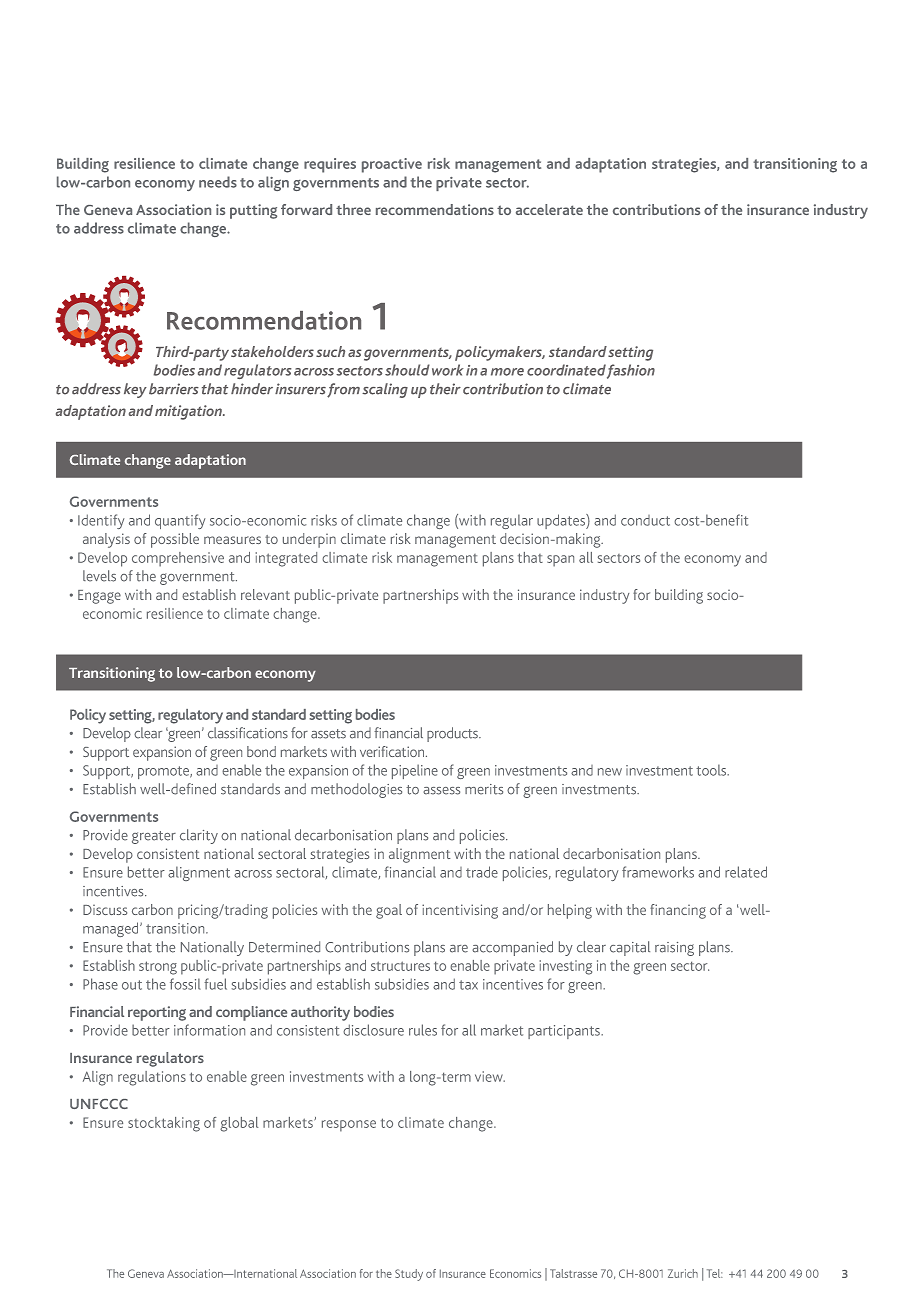 This document has width=924, height=1308. What do you see at coordinates (678, 911) in the document?
I see `financing` at bounding box center [678, 911].
